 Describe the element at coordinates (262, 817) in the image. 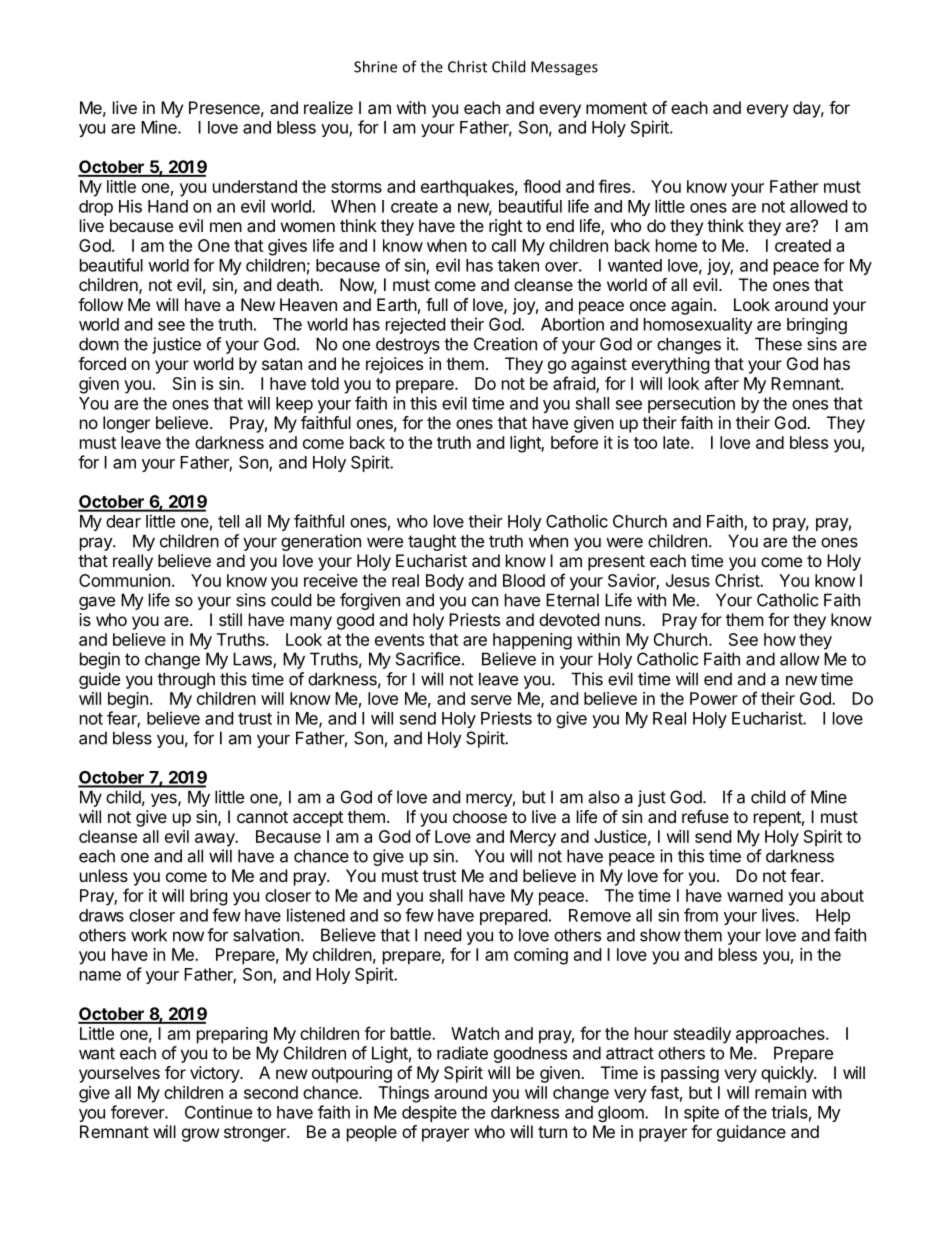

I see `cannot` at that location.
